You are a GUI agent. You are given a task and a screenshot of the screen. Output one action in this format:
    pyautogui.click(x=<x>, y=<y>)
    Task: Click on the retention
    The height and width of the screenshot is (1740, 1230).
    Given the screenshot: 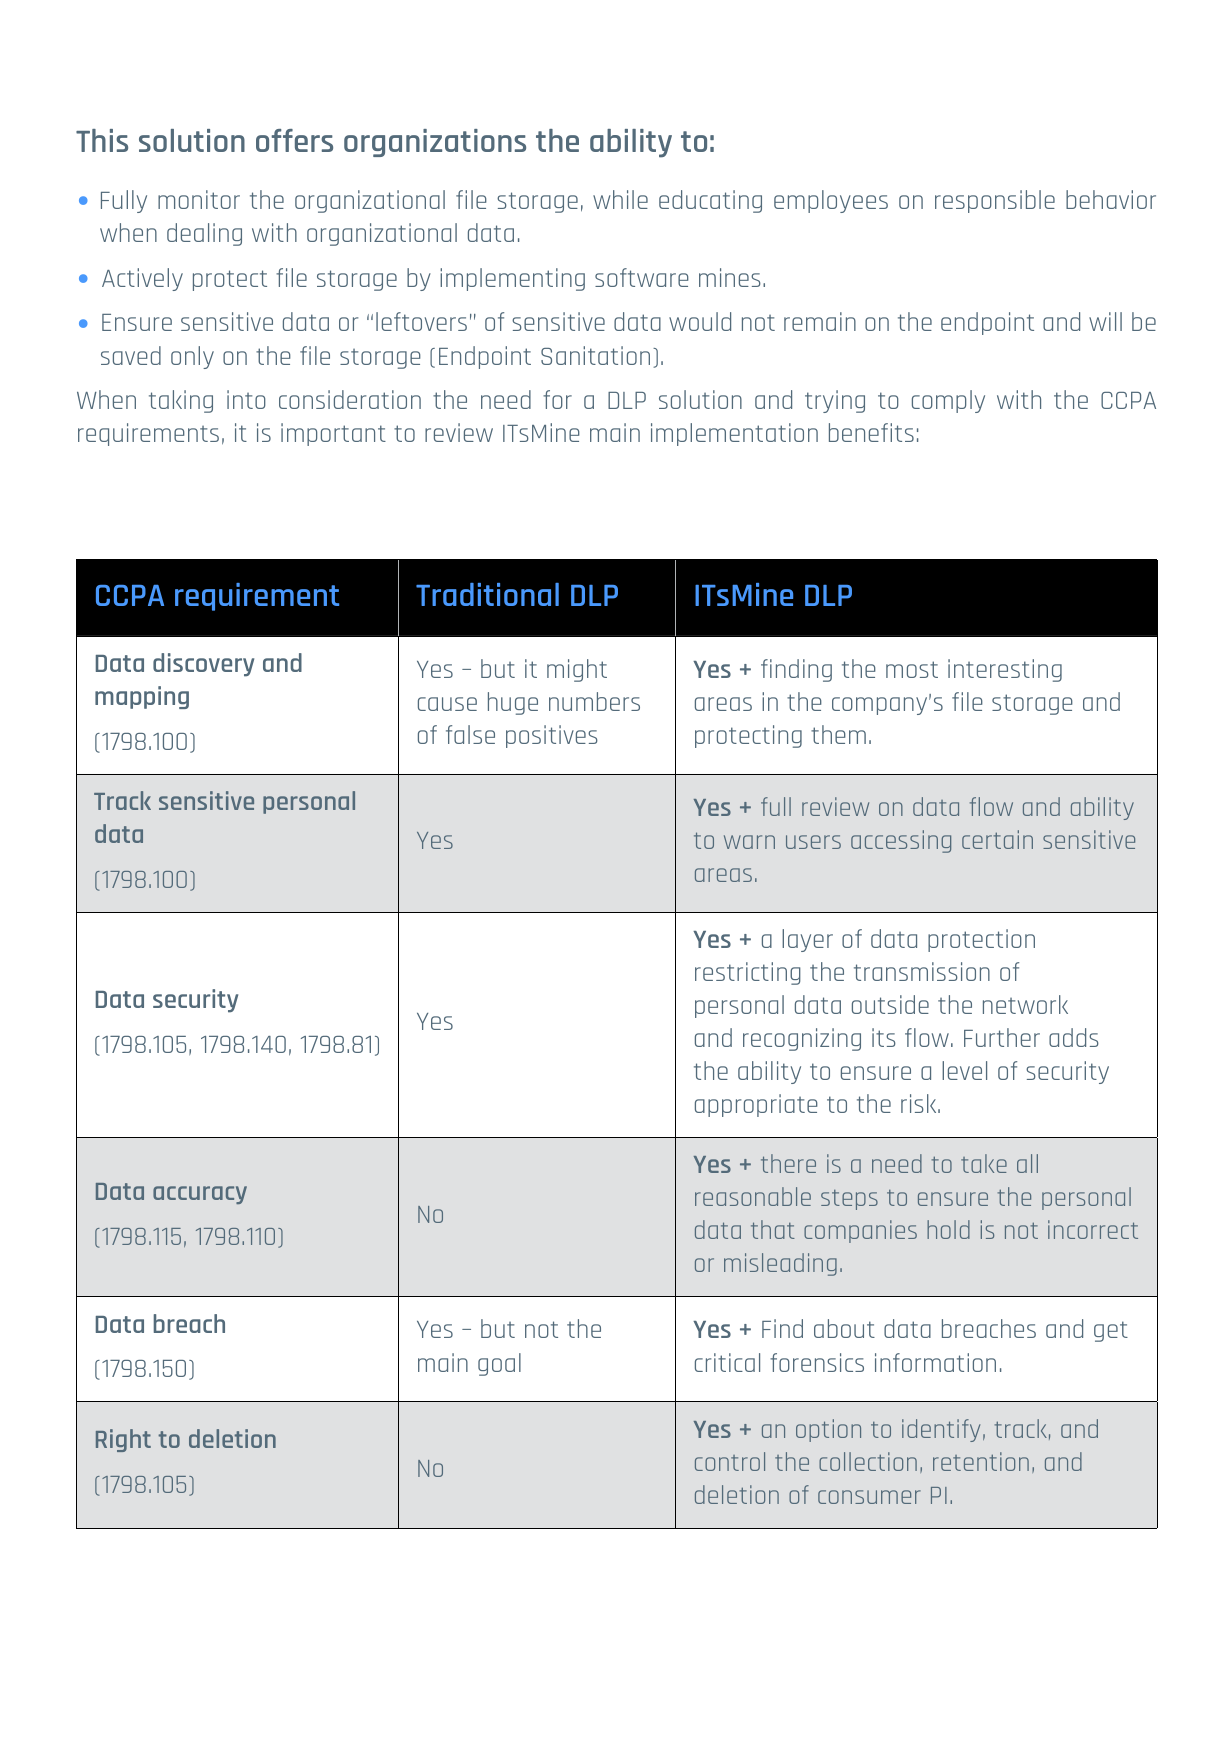 What is the action you would take?
    pyautogui.click(x=981, y=1461)
